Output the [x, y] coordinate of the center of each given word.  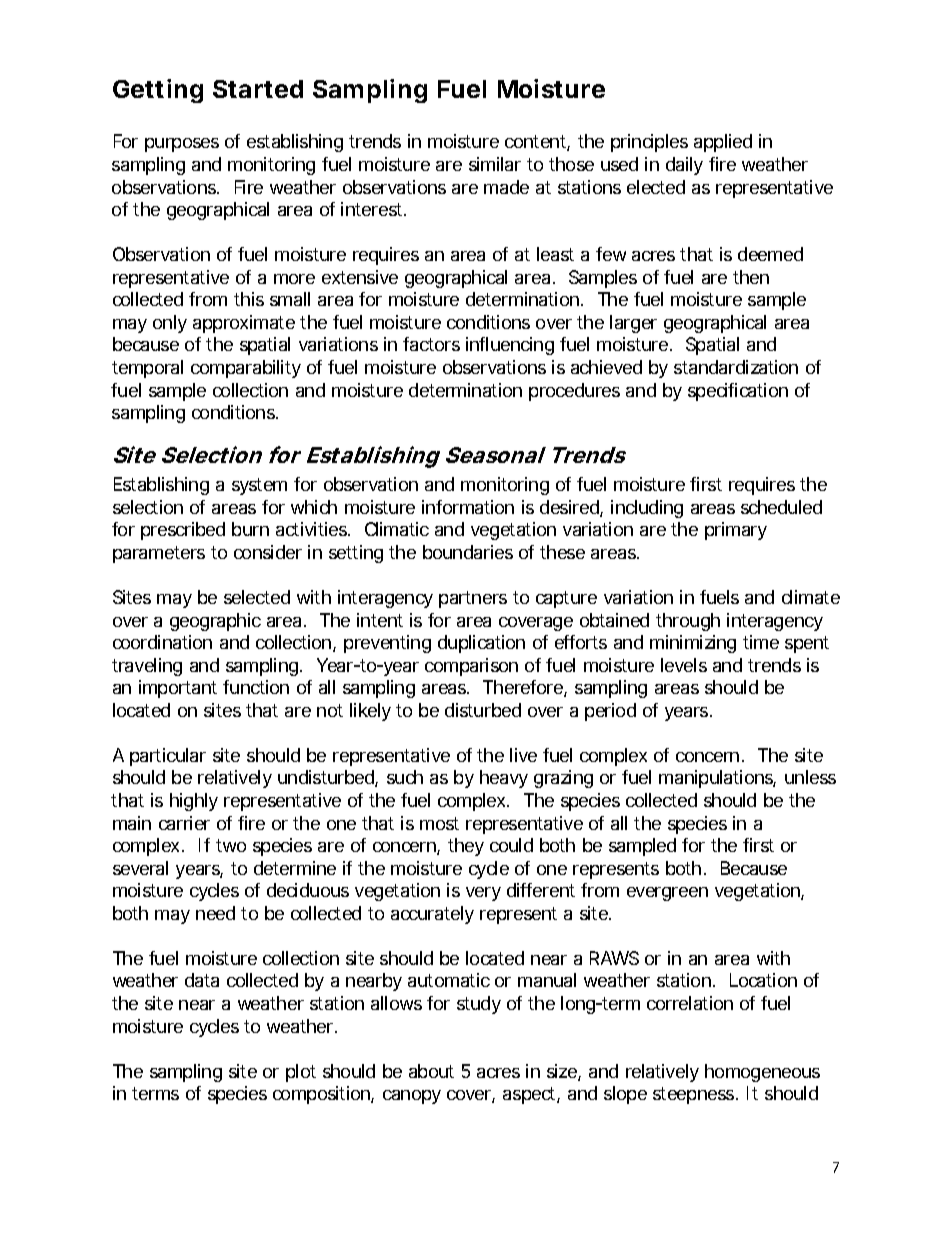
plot [301, 1073]
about [431, 1071]
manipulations [717, 779]
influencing [510, 346]
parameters [159, 554]
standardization [736, 367]
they [466, 847]
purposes [182, 145]
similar [495, 164]
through [688, 622]
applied [723, 143]
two [231, 845]
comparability [246, 369]
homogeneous [762, 1073]
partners [473, 599]
